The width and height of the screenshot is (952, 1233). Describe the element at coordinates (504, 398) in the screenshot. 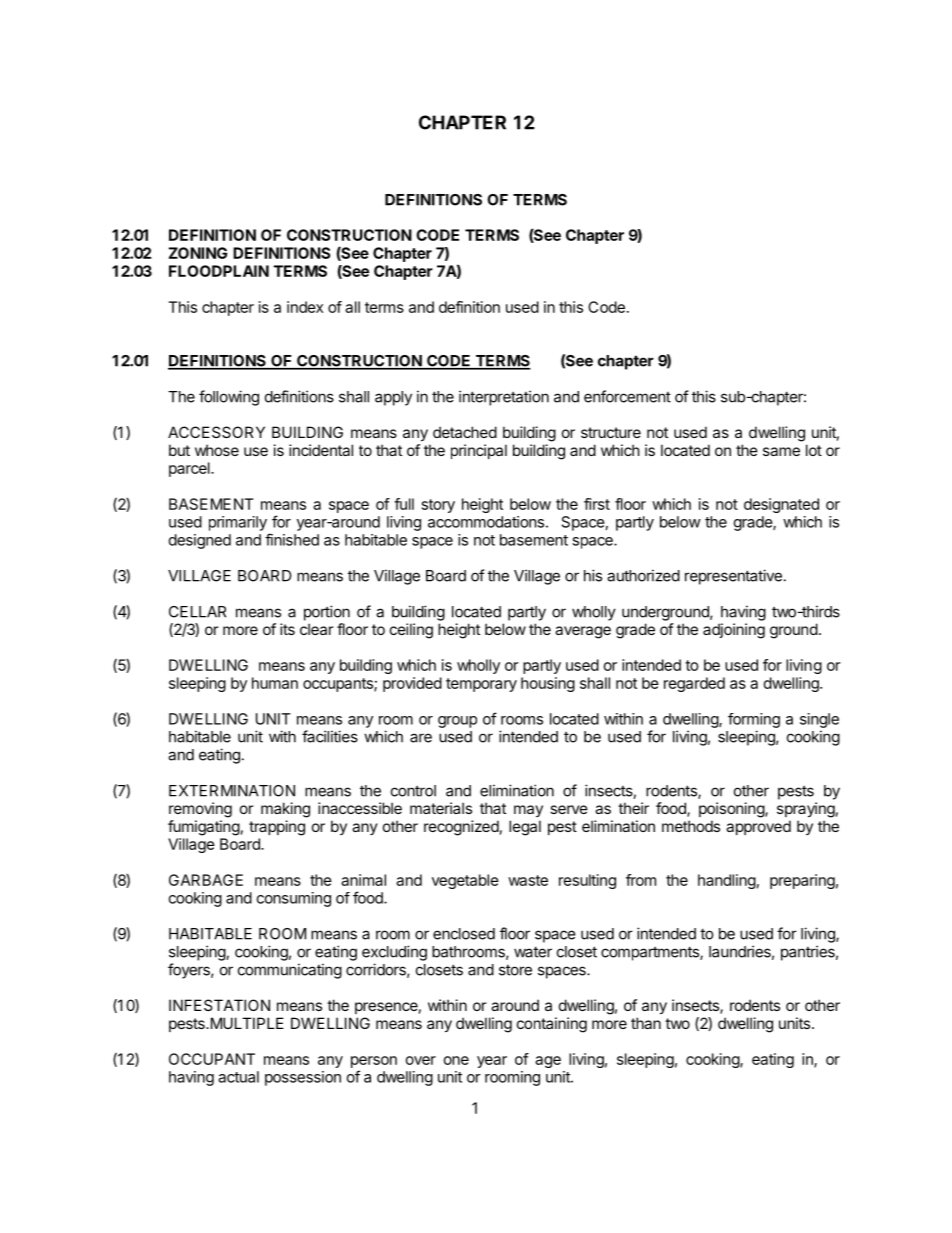

I see `interpretation` at that location.
